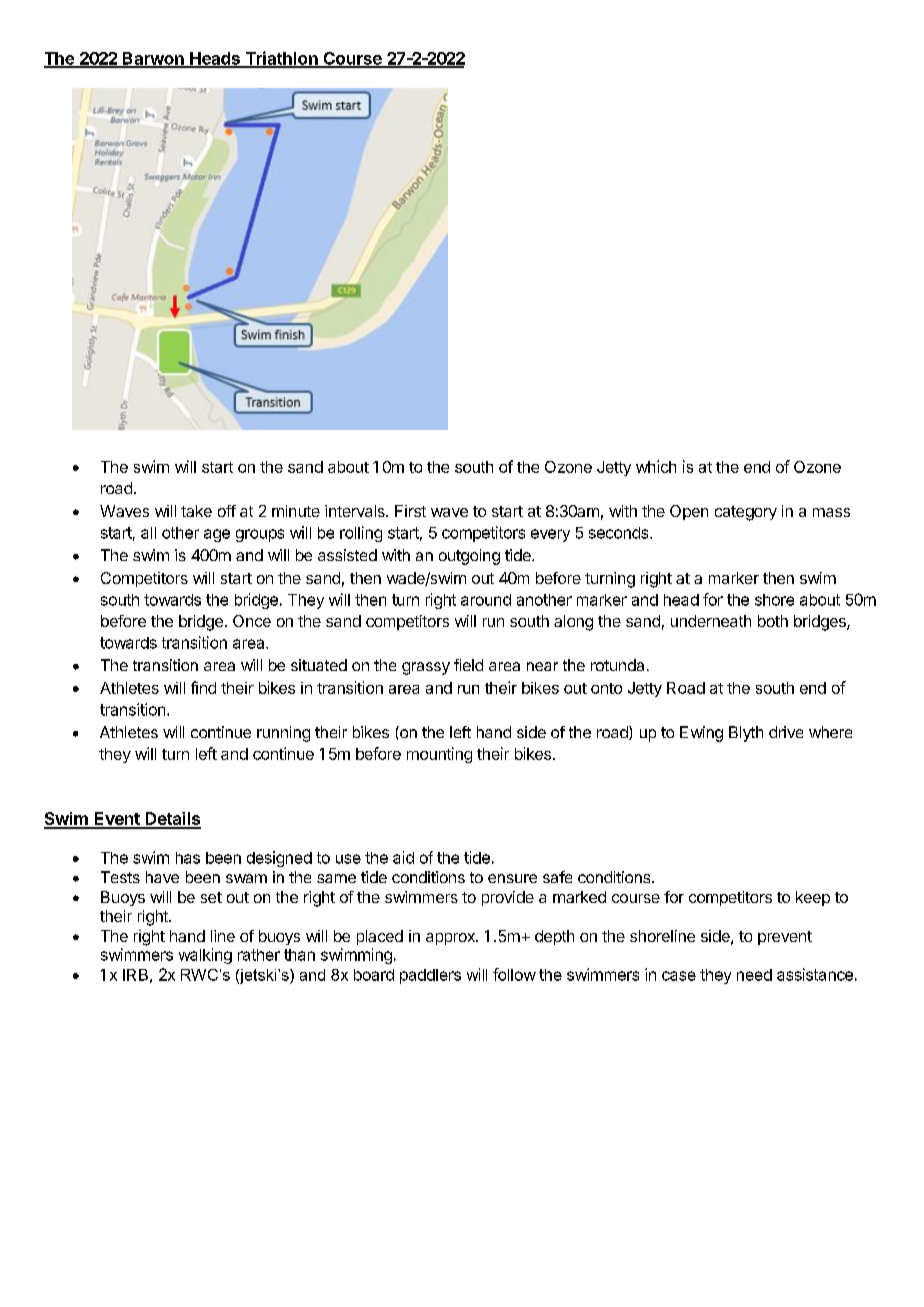 The height and width of the screenshot is (1307, 924). I want to click on Triathlon, so click(281, 59).
